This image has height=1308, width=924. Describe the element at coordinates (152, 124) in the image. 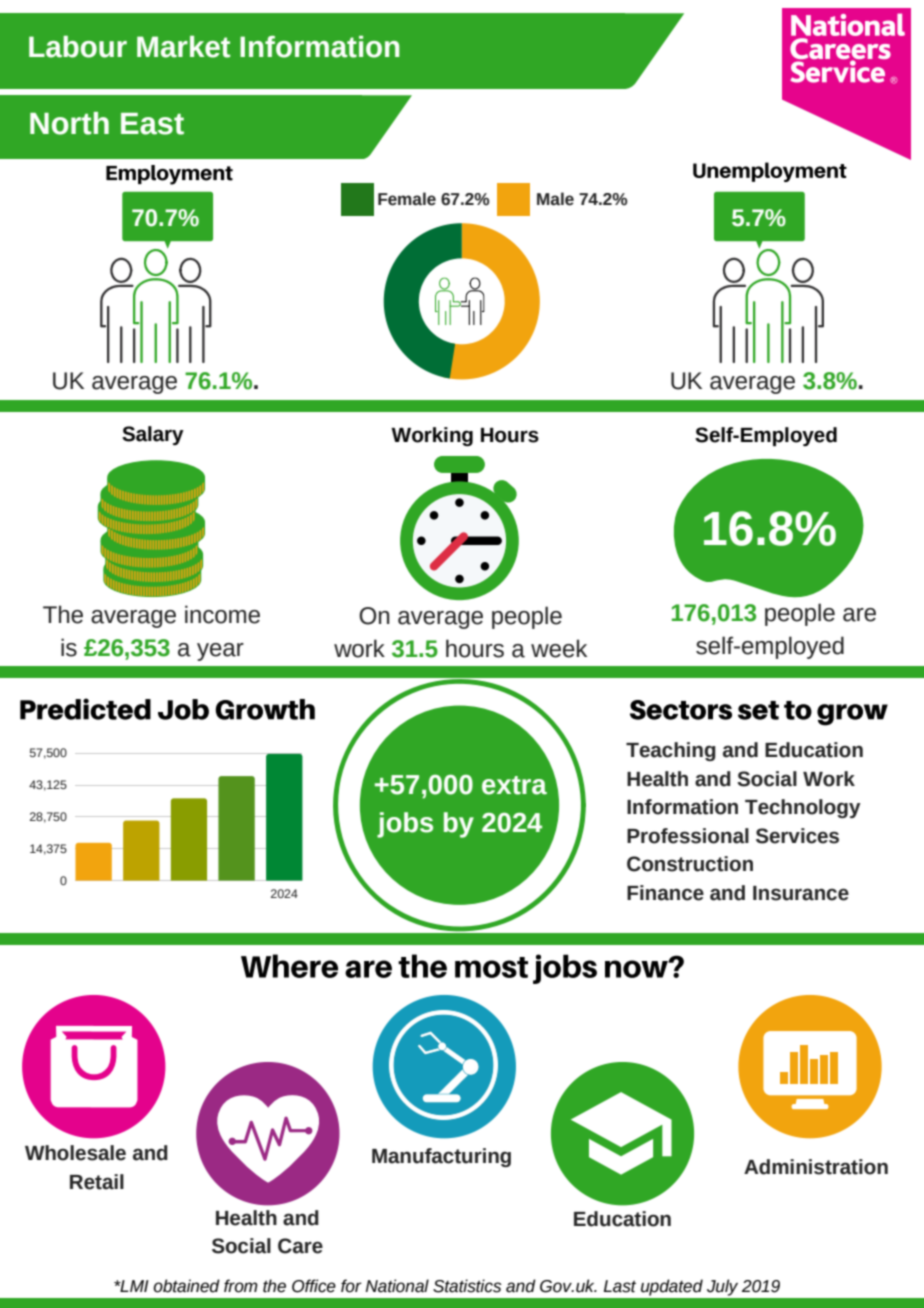

I see `East` at that location.
